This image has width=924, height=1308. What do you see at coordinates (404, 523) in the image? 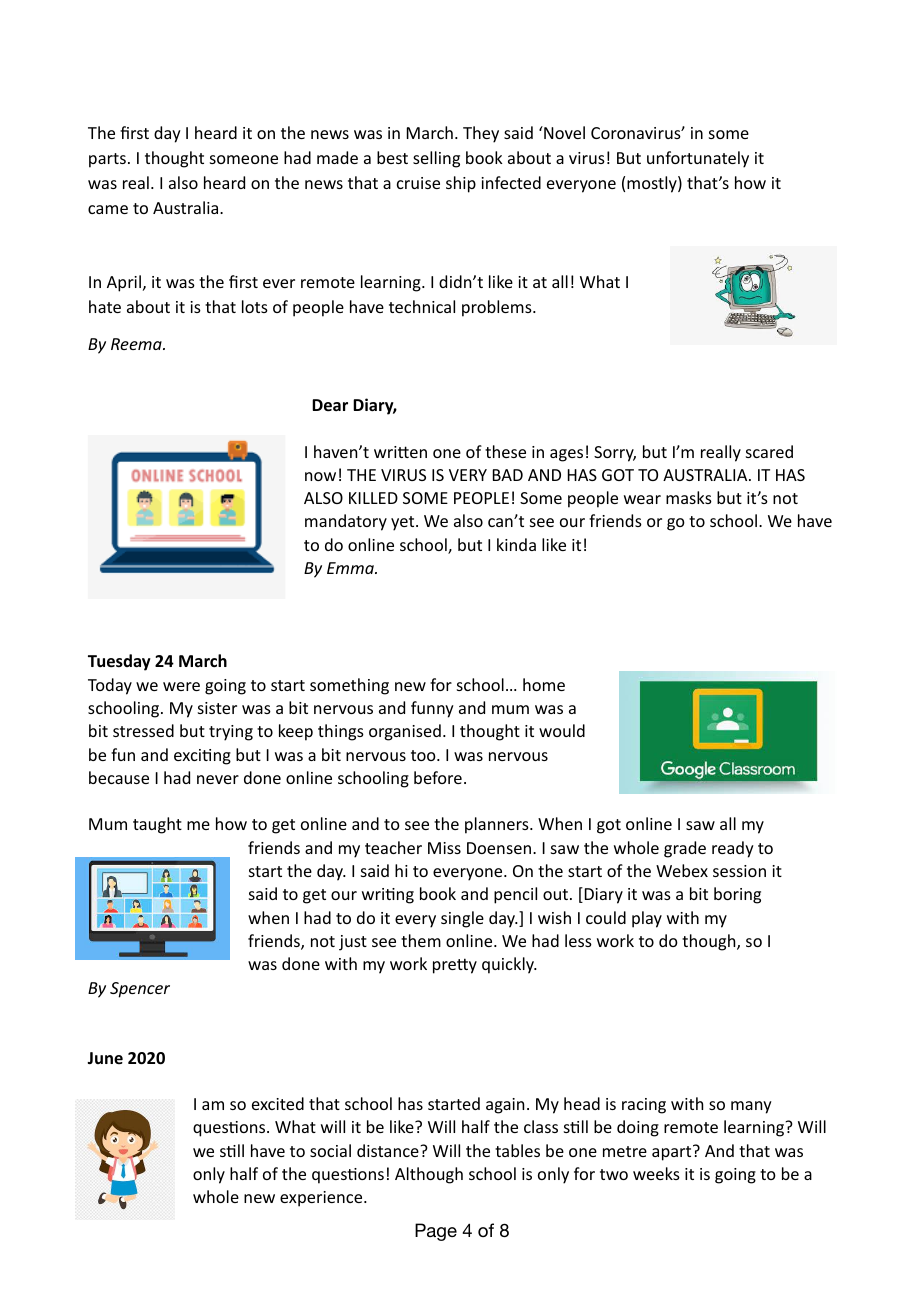
I see `yet` at bounding box center [404, 523].
